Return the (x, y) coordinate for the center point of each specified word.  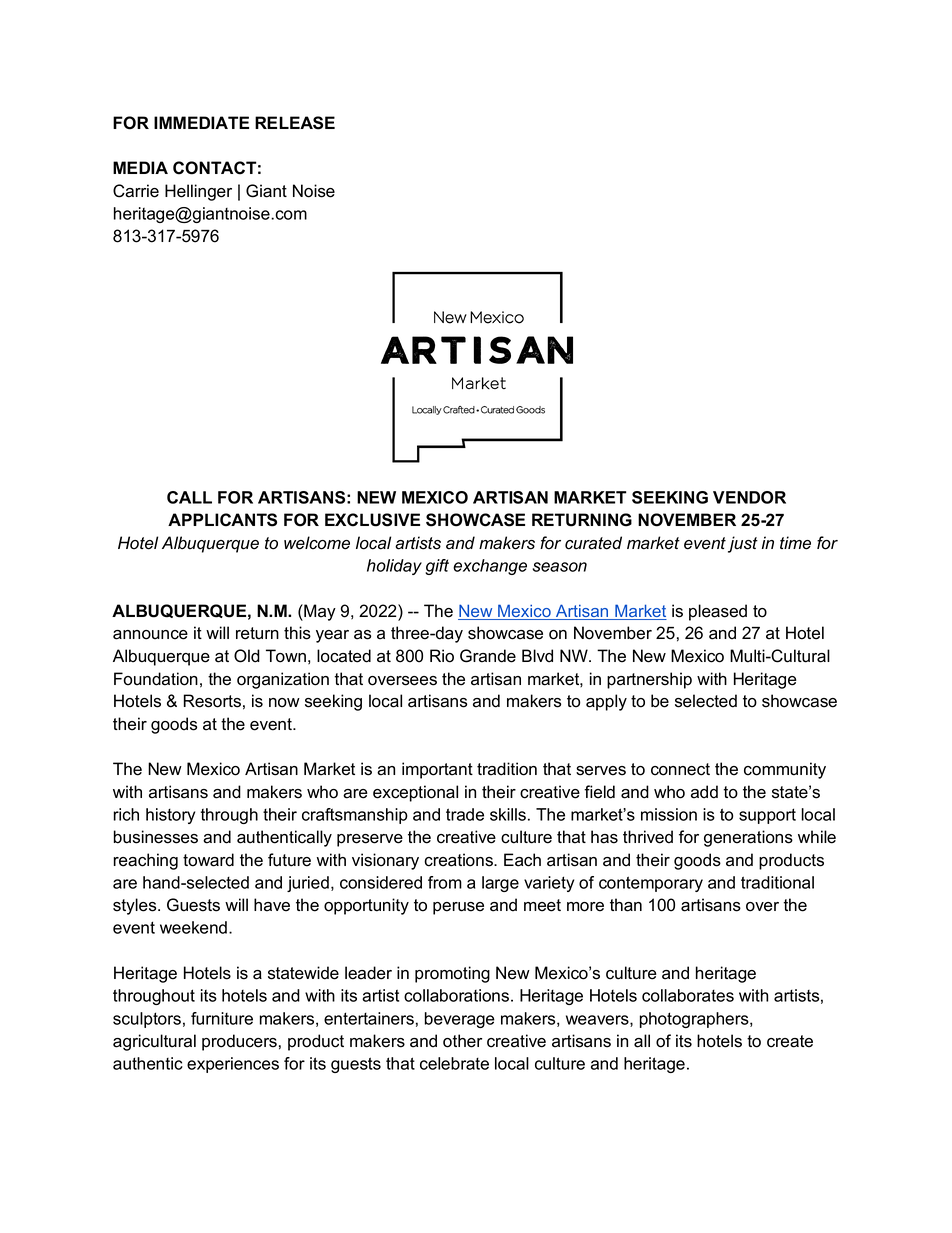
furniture (222, 1018)
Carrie (136, 191)
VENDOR (749, 497)
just (743, 544)
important (437, 770)
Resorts (212, 701)
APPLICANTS (222, 520)
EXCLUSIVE (372, 520)
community (785, 770)
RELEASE (295, 123)
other (462, 1041)
